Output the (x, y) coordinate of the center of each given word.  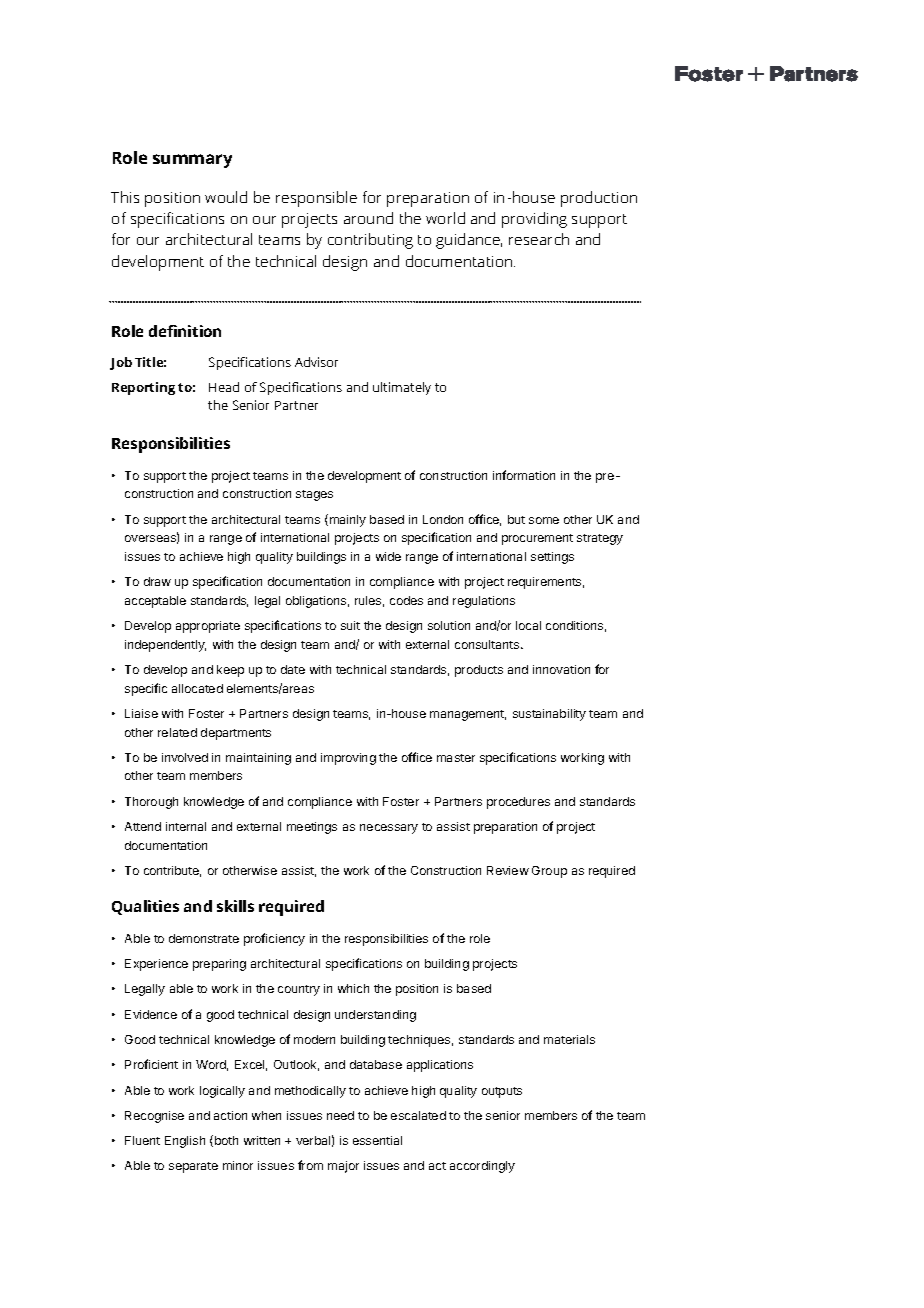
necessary (389, 829)
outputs (502, 1092)
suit (350, 625)
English (185, 1142)
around (368, 218)
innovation (561, 669)
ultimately (402, 388)
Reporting (143, 388)
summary (192, 161)
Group (549, 872)
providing (534, 220)
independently (165, 646)
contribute (172, 871)
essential (377, 1140)
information (524, 475)
